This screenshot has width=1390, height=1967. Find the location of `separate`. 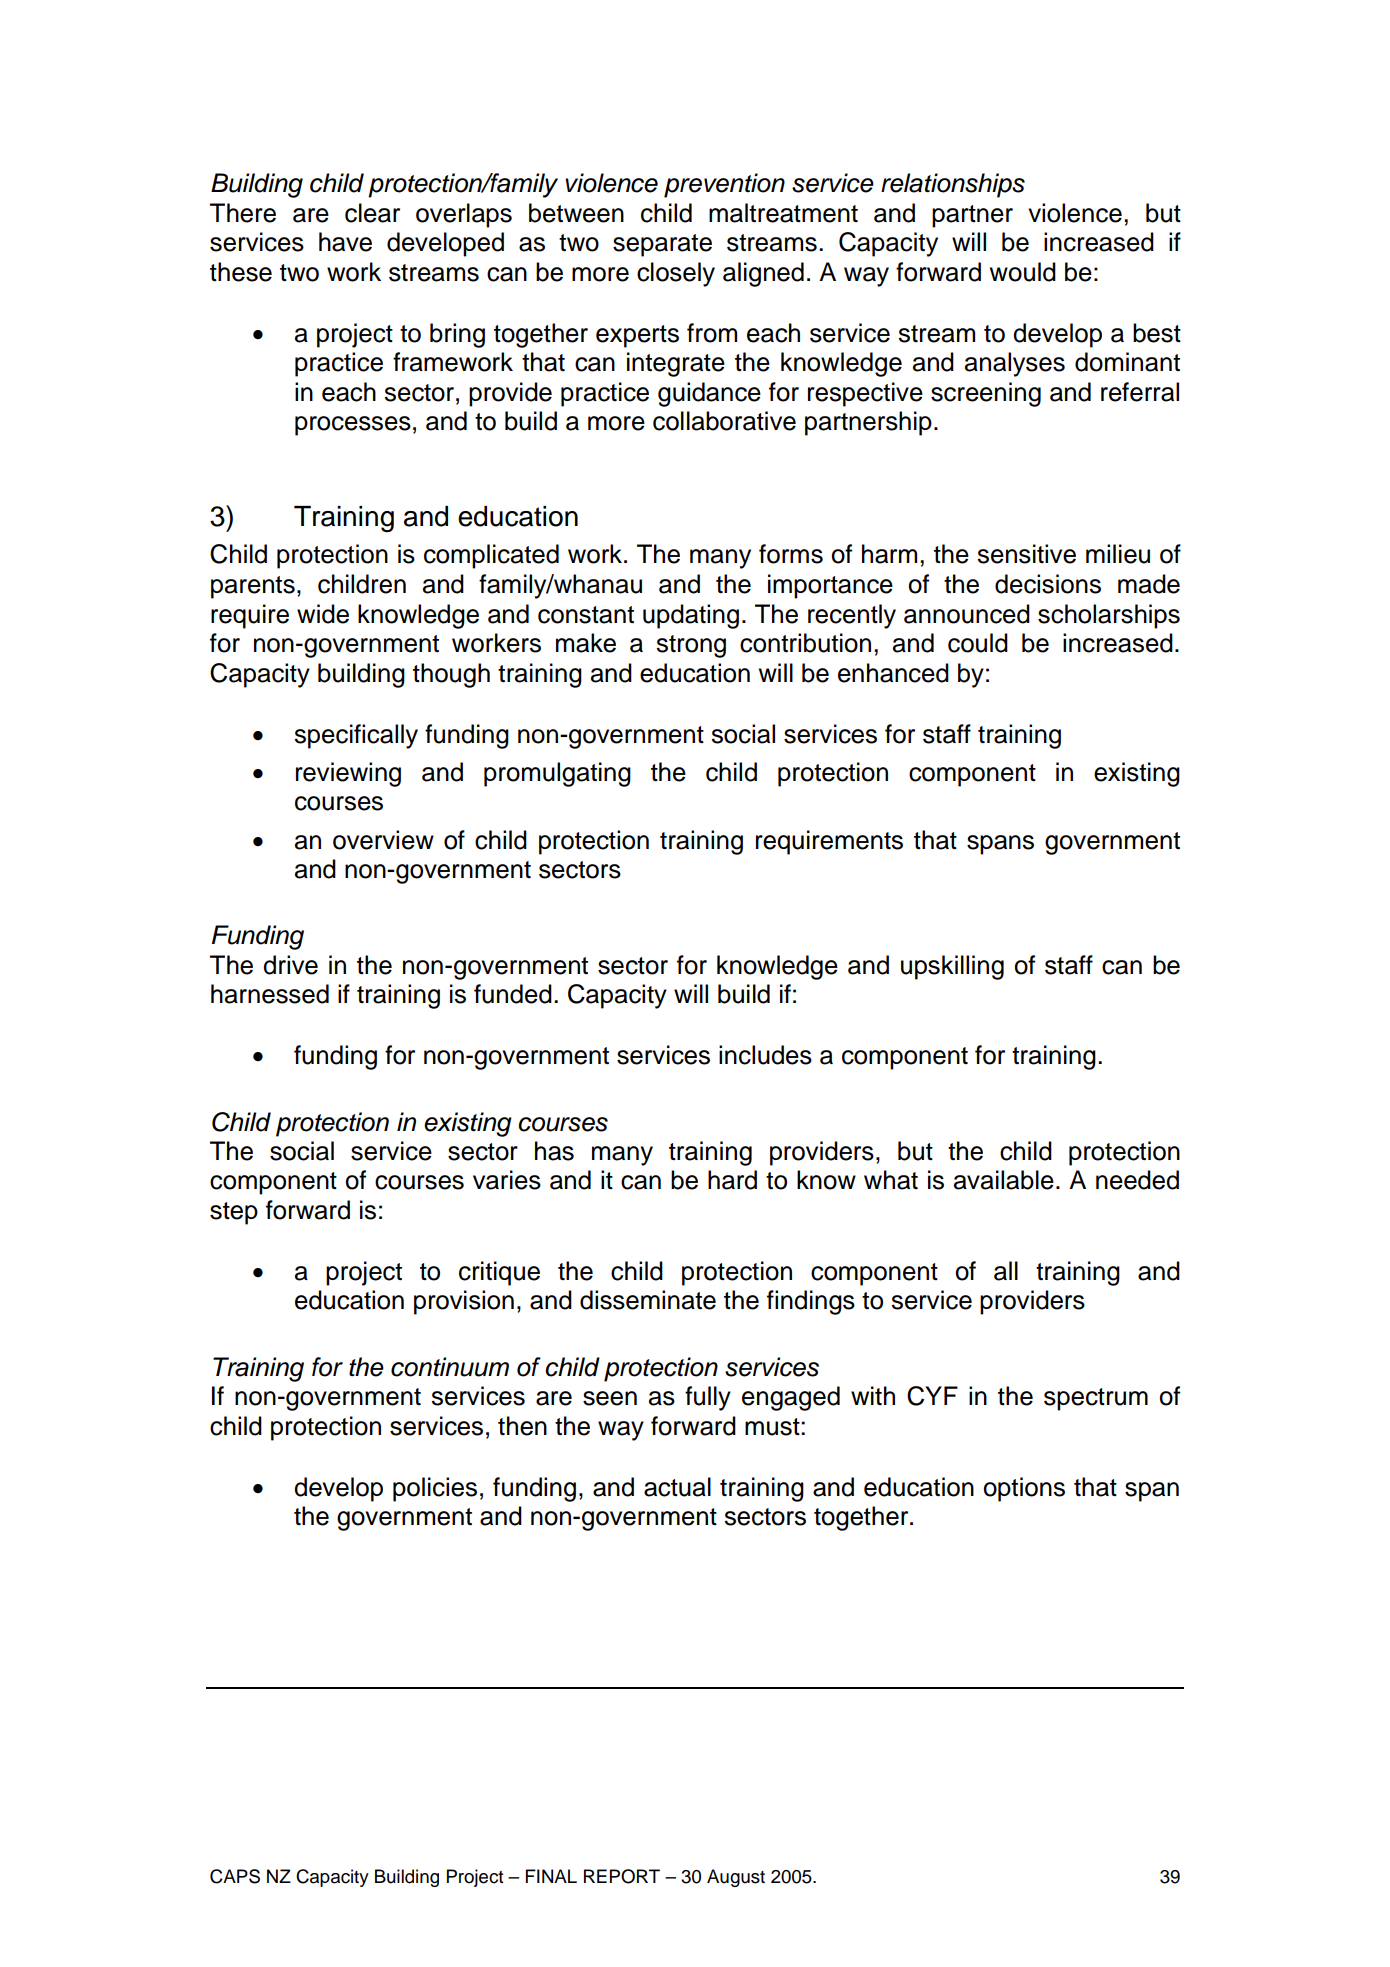

separate is located at coordinates (662, 245).
